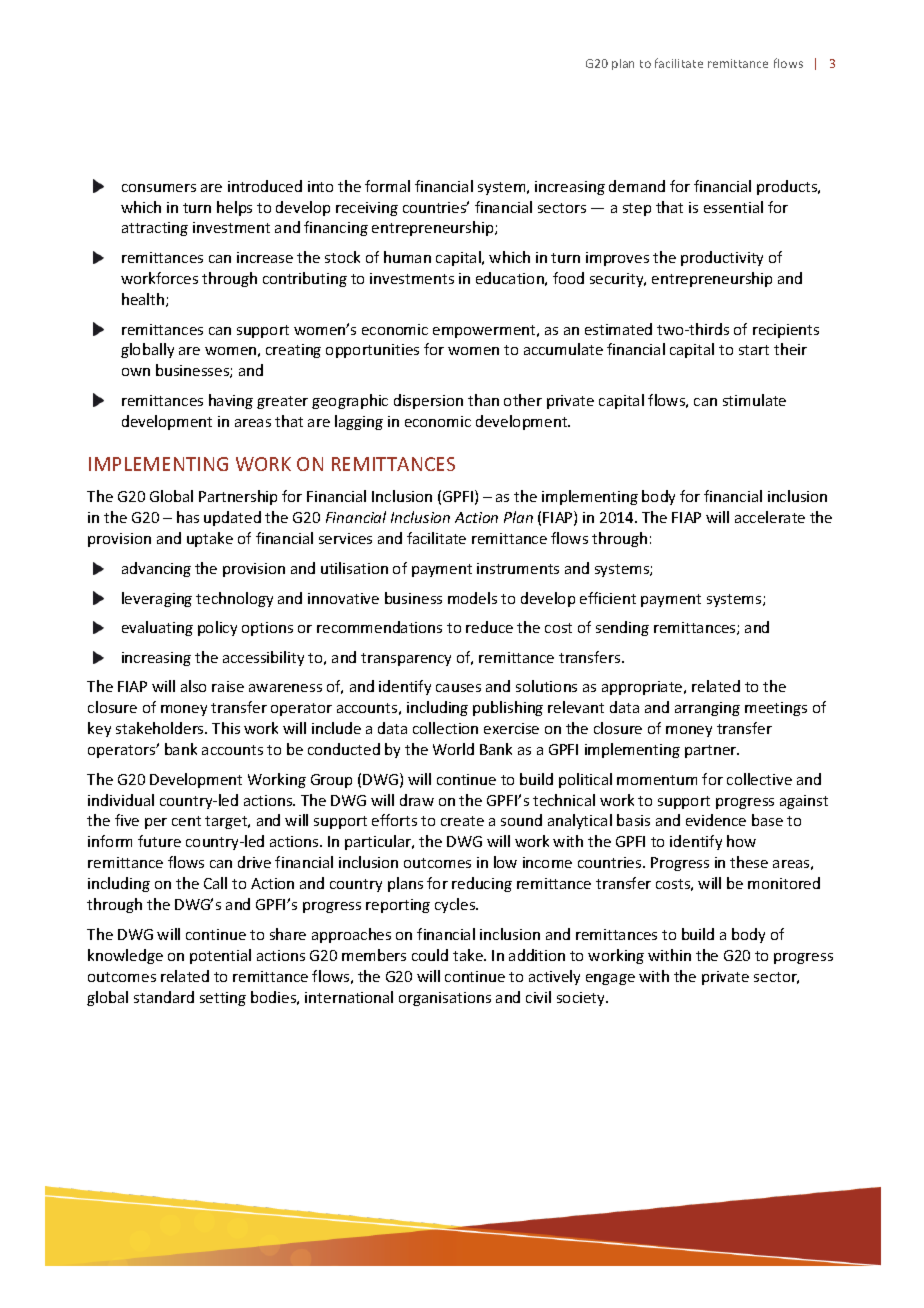 Image resolution: width=924 pixels, height=1308 pixels. What do you see at coordinates (707, 709) in the image?
I see `arranging` at bounding box center [707, 709].
